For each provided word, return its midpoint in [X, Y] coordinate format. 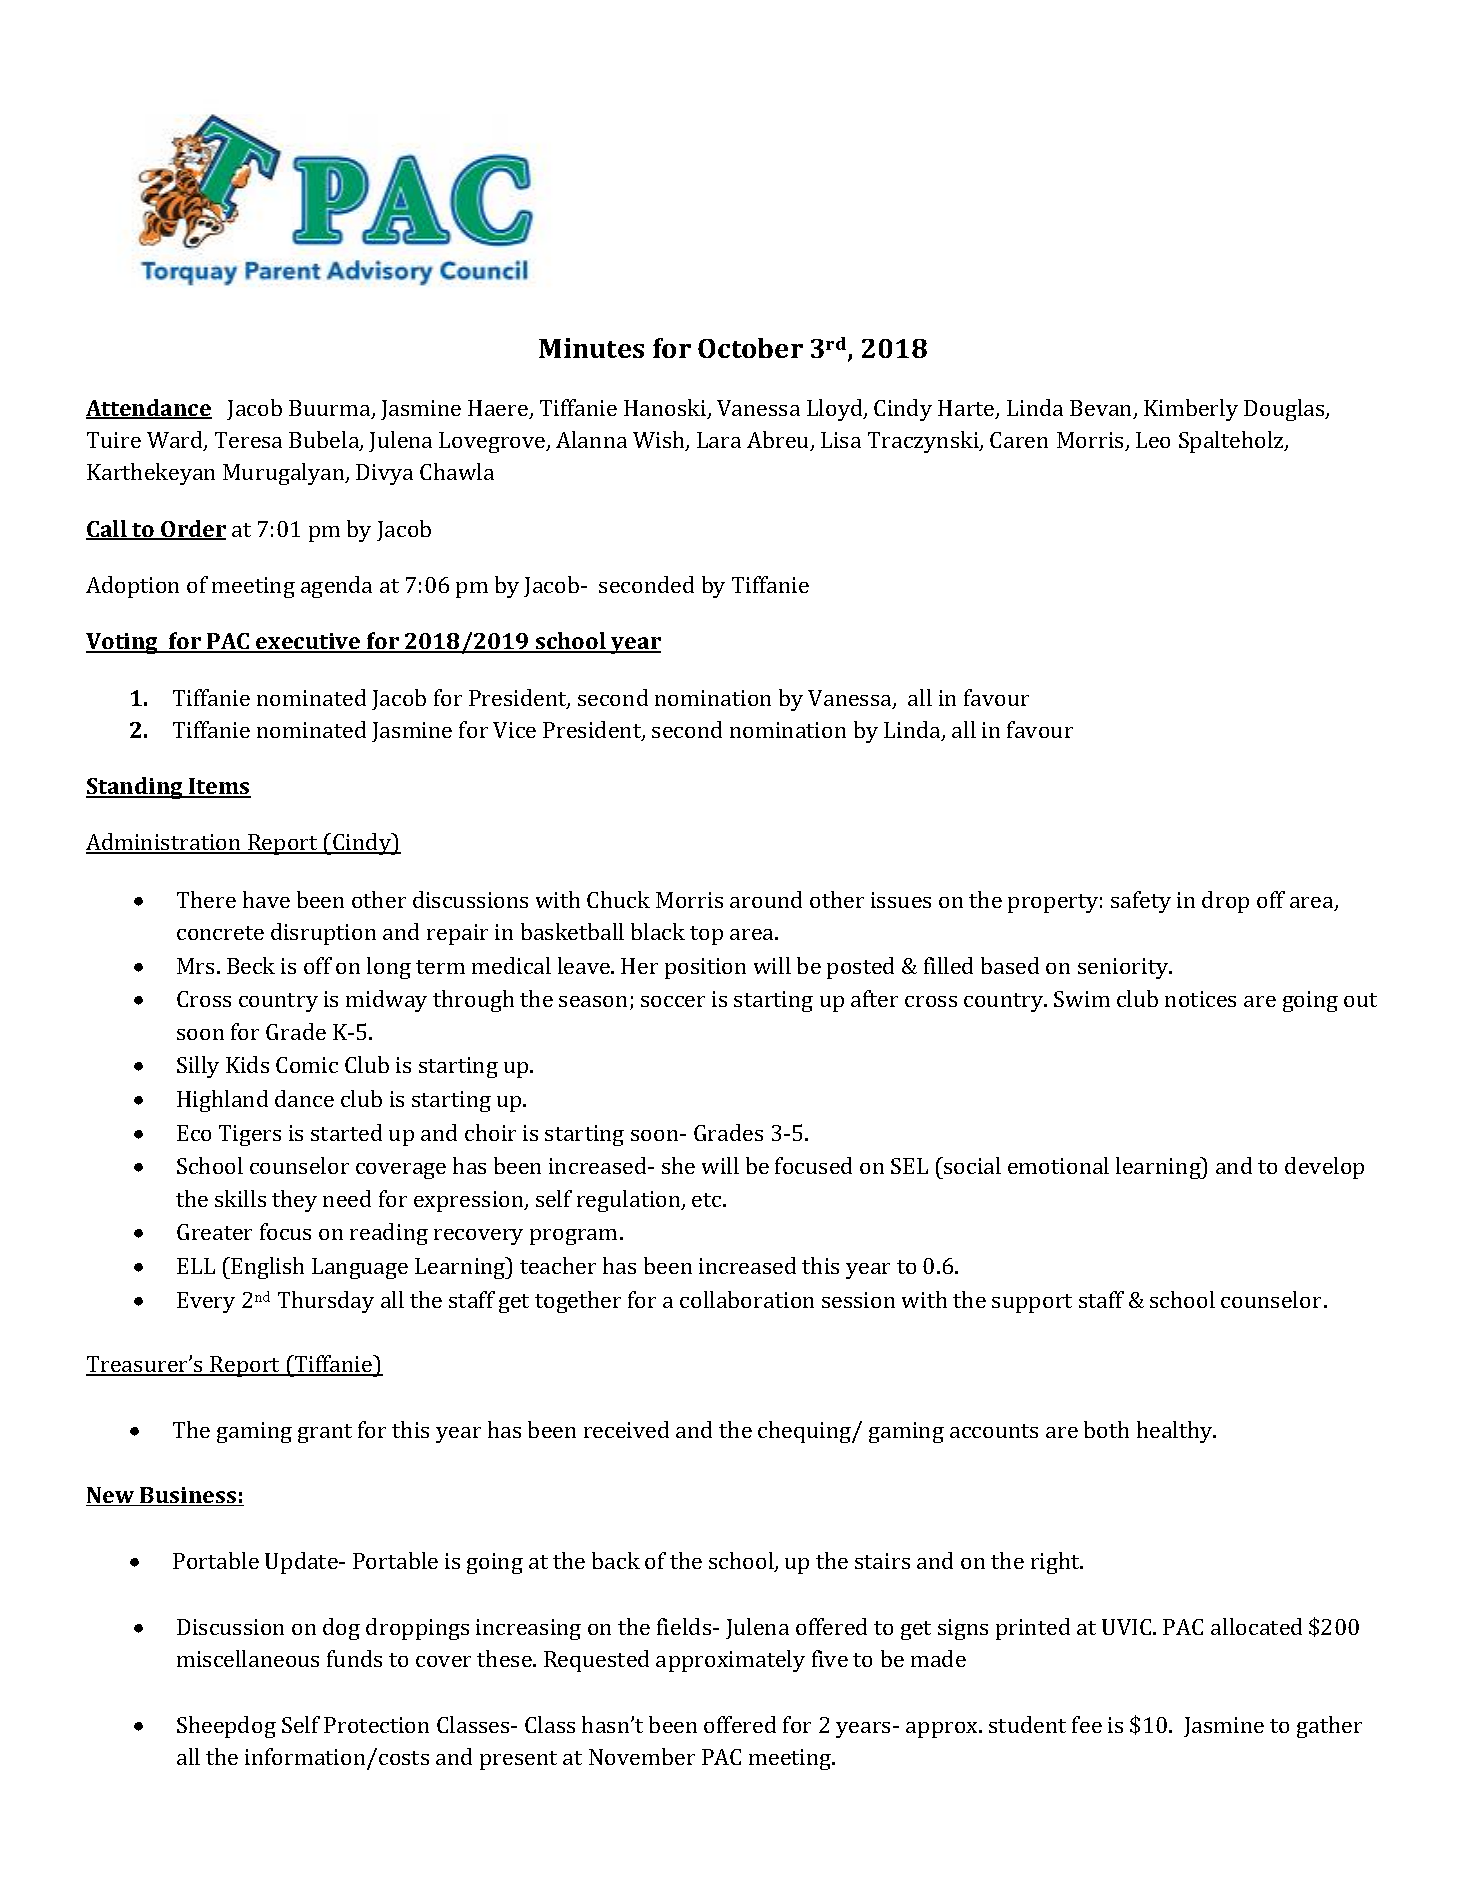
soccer [673, 1001]
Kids [247, 1064]
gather [1329, 1727]
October [750, 348]
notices [1200, 999]
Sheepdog [226, 1727]
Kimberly [1191, 410]
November [642, 1756]
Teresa [248, 440]
